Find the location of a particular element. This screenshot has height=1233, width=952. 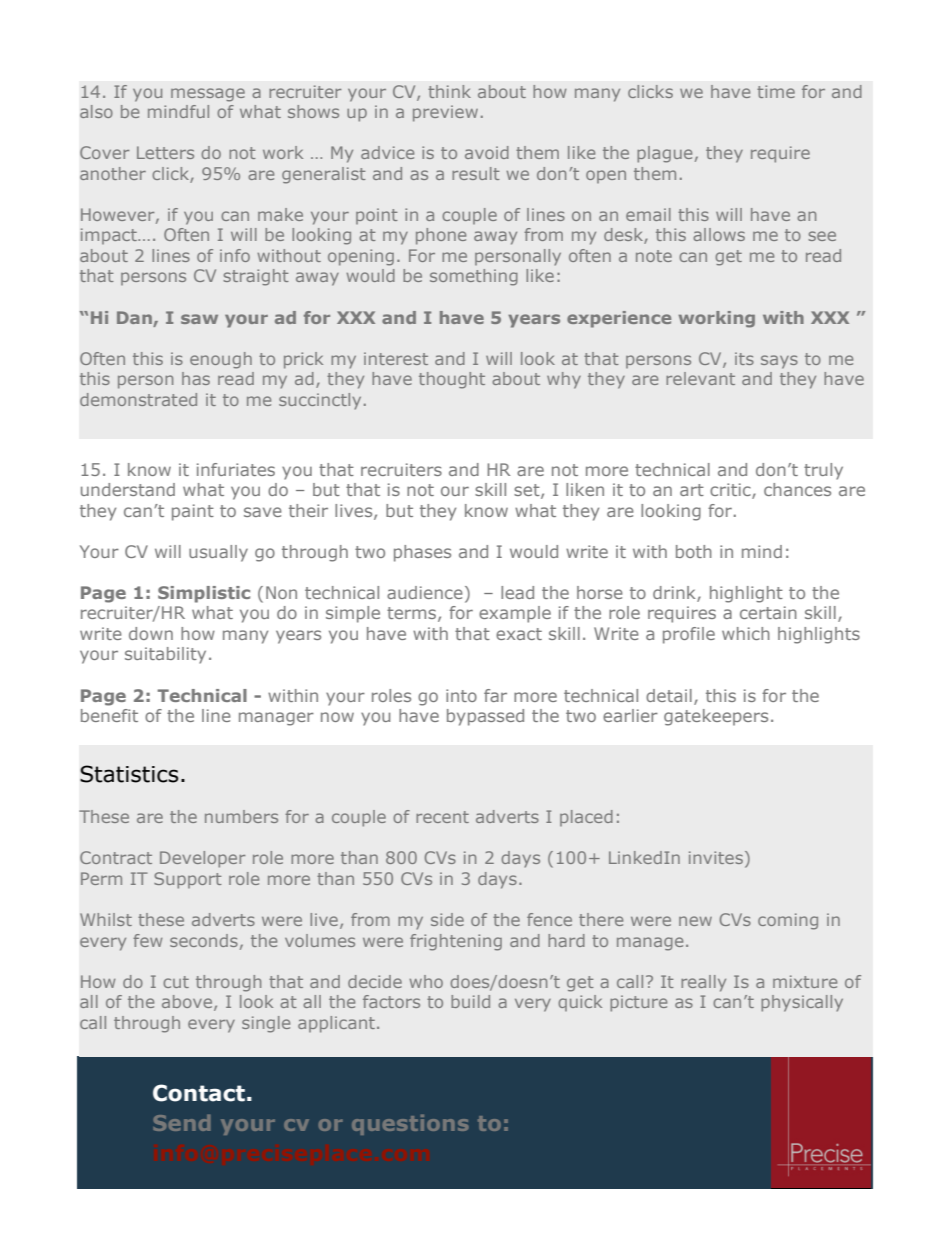

certain is located at coordinates (768, 612).
